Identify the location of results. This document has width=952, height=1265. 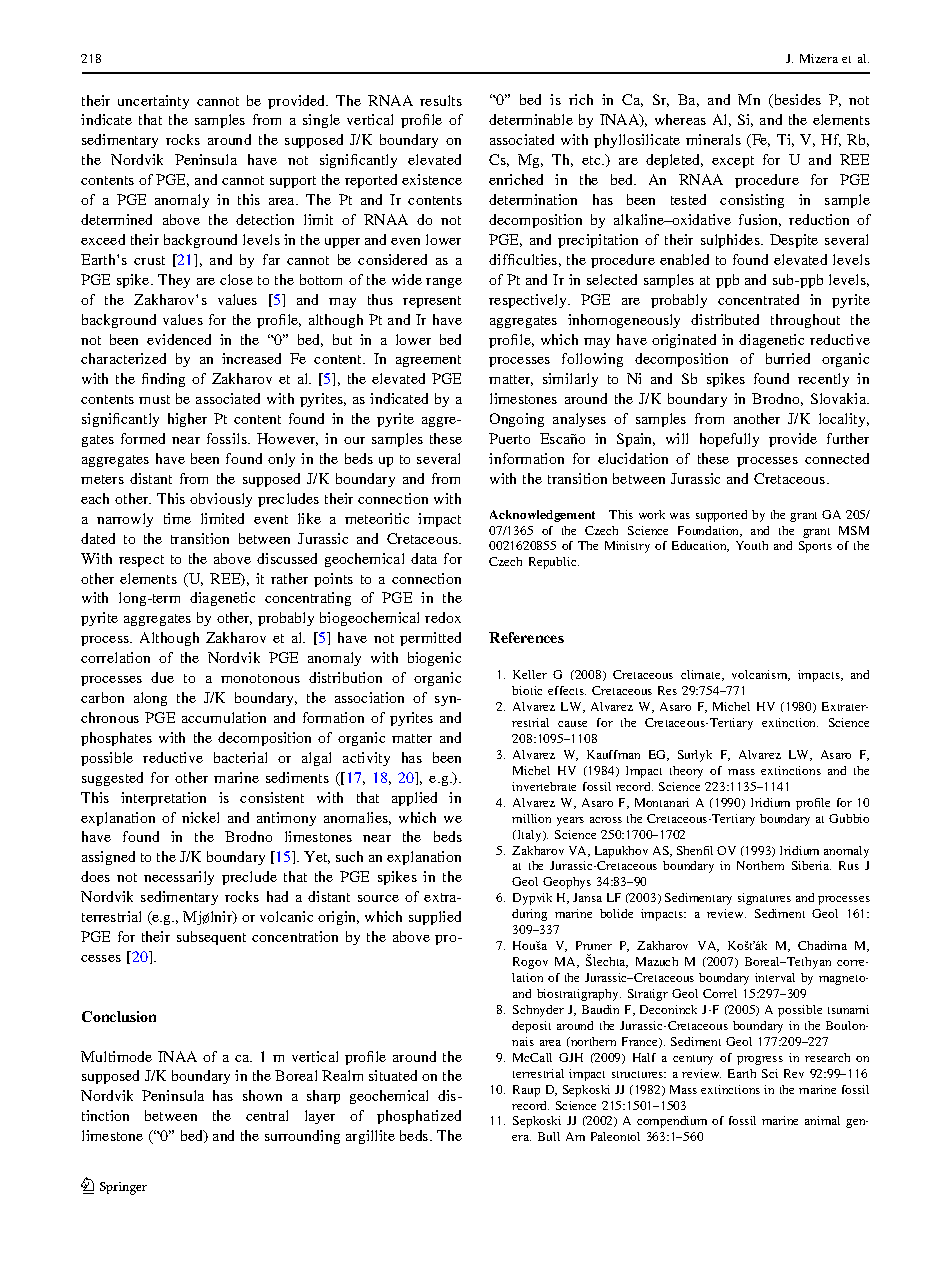
(441, 100).
